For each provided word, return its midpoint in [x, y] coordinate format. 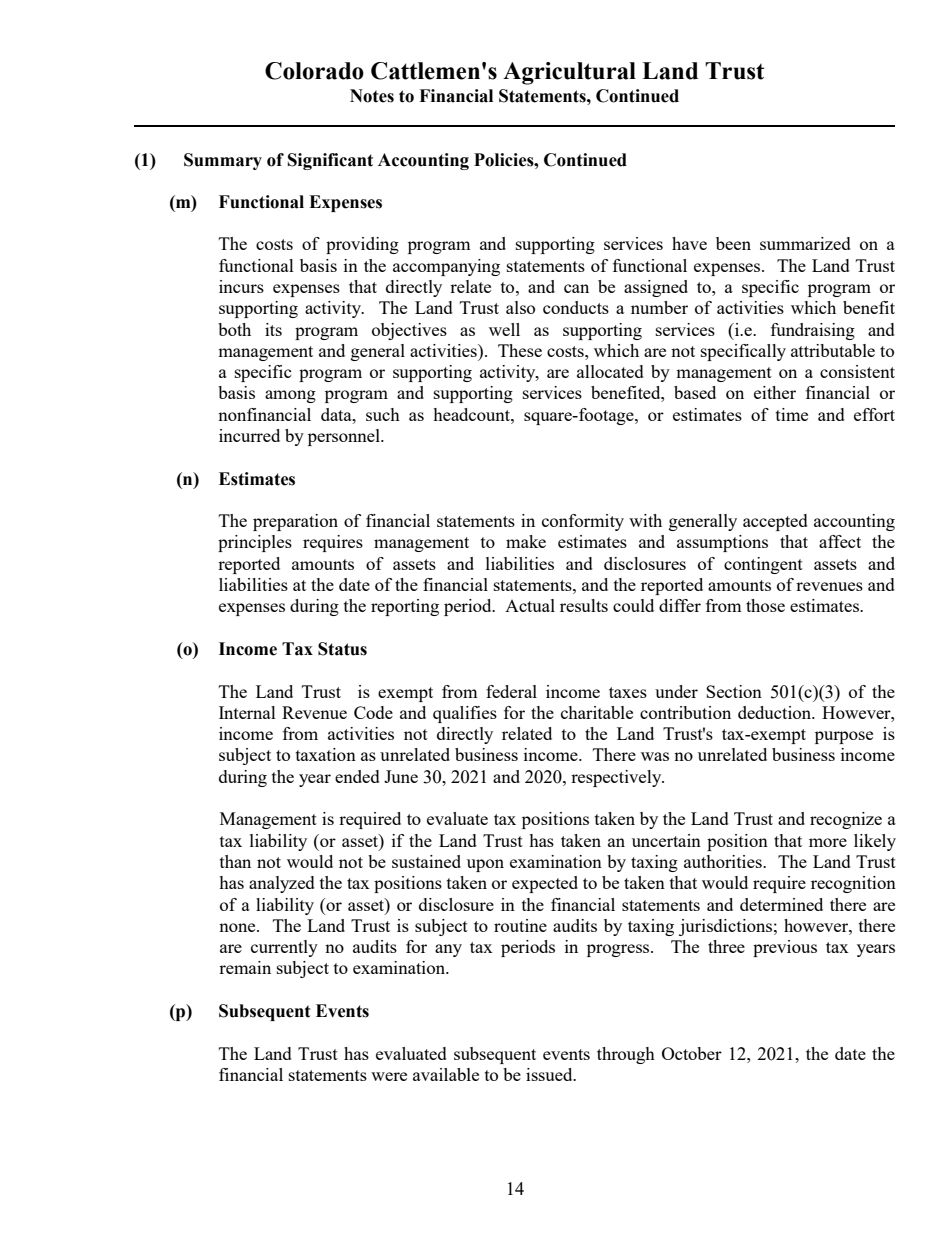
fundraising [813, 331]
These [520, 350]
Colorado [314, 71]
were [389, 1076]
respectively [617, 778]
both [234, 329]
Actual [530, 605]
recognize [846, 820]
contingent [763, 565]
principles [255, 543]
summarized [805, 243]
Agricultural [569, 73]
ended [357, 776]
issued [550, 1074]
